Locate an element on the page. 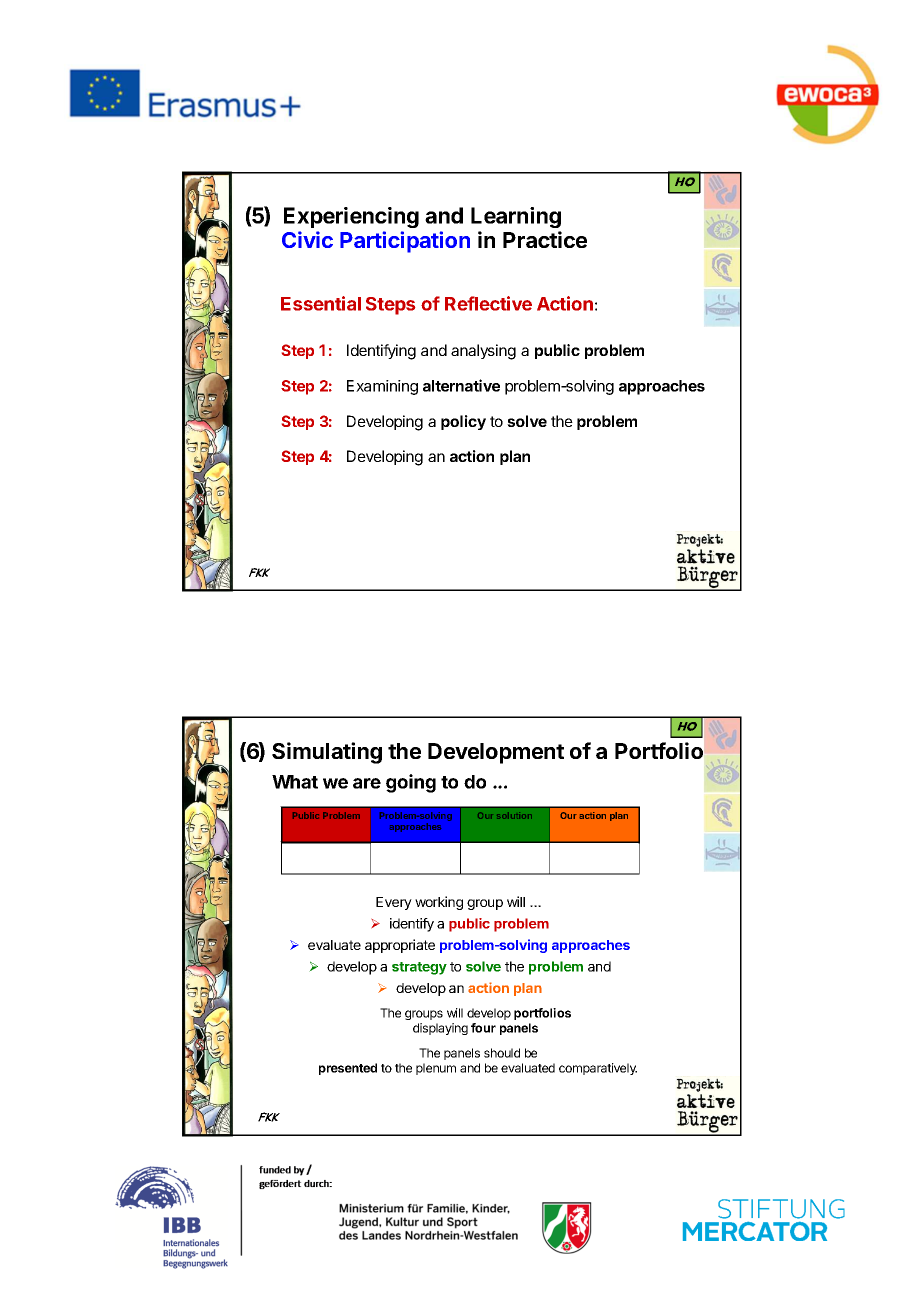 This page has height=1308, width=924. alternative is located at coordinates (461, 385).
